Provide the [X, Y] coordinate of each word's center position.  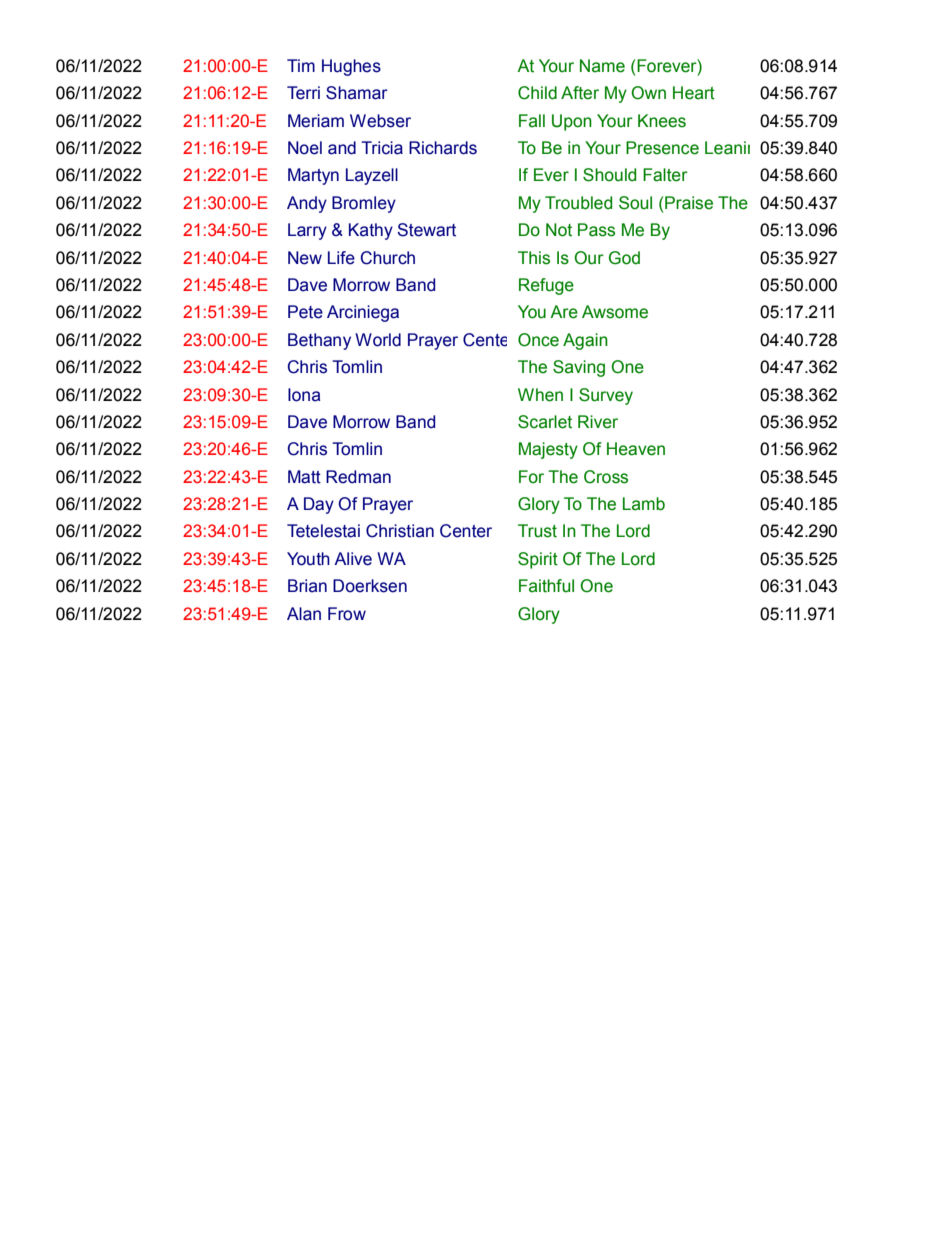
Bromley [364, 204]
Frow [347, 614]
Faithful [546, 586]
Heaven [636, 449]
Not [559, 230]
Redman [358, 477]
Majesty [548, 450]
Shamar [357, 93]
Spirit [538, 560]
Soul [635, 203]
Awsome [615, 312]
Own [648, 93]
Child [537, 93]
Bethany [319, 341]
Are [564, 312]
